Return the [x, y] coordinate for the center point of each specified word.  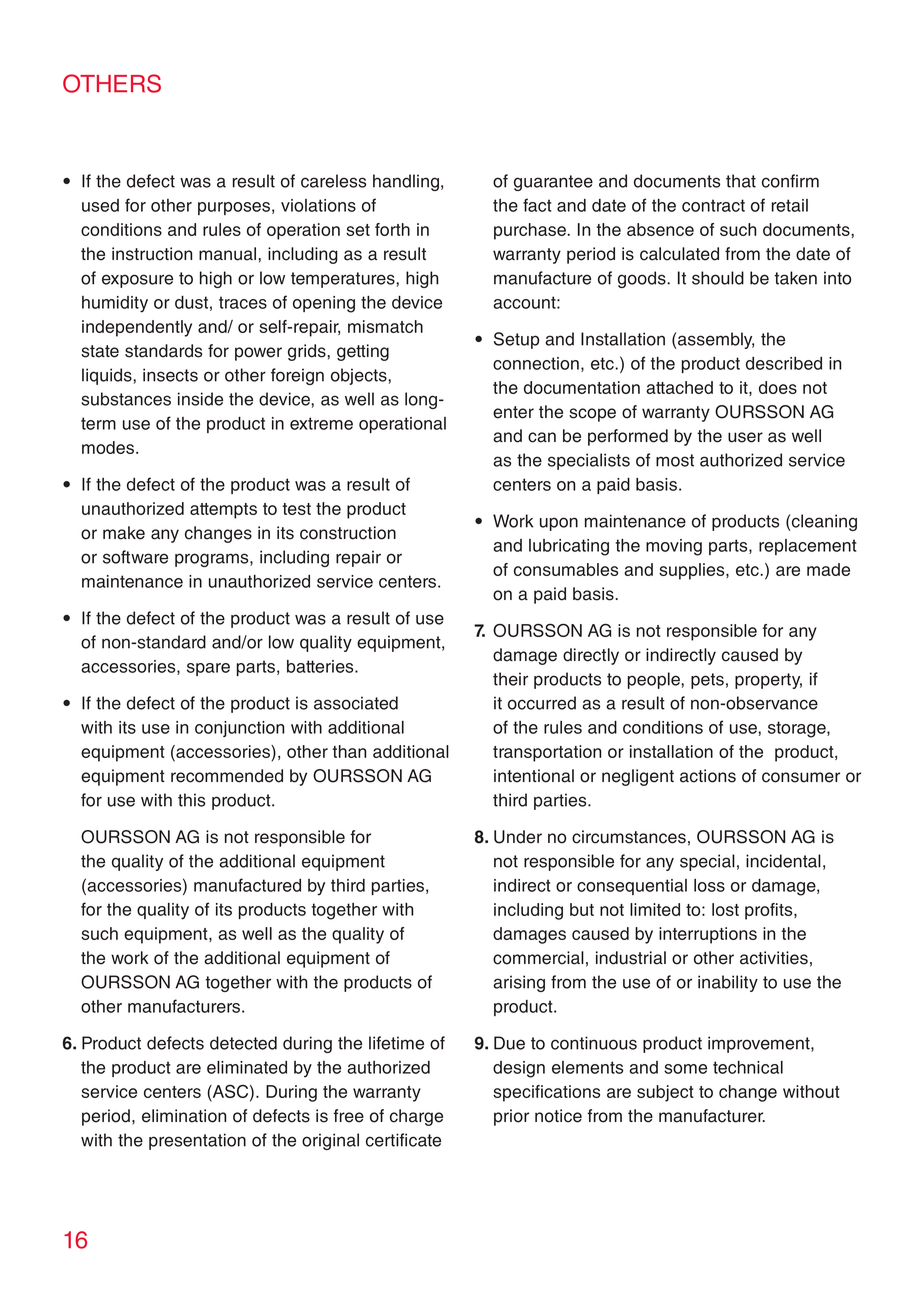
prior [511, 1117]
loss [709, 885]
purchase [531, 231]
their [510, 679]
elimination [184, 1116]
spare [208, 669]
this [191, 800]
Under [518, 837]
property [768, 681]
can [542, 437]
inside [200, 399]
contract [713, 205]
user [745, 437]
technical [748, 1067]
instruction [152, 254]
